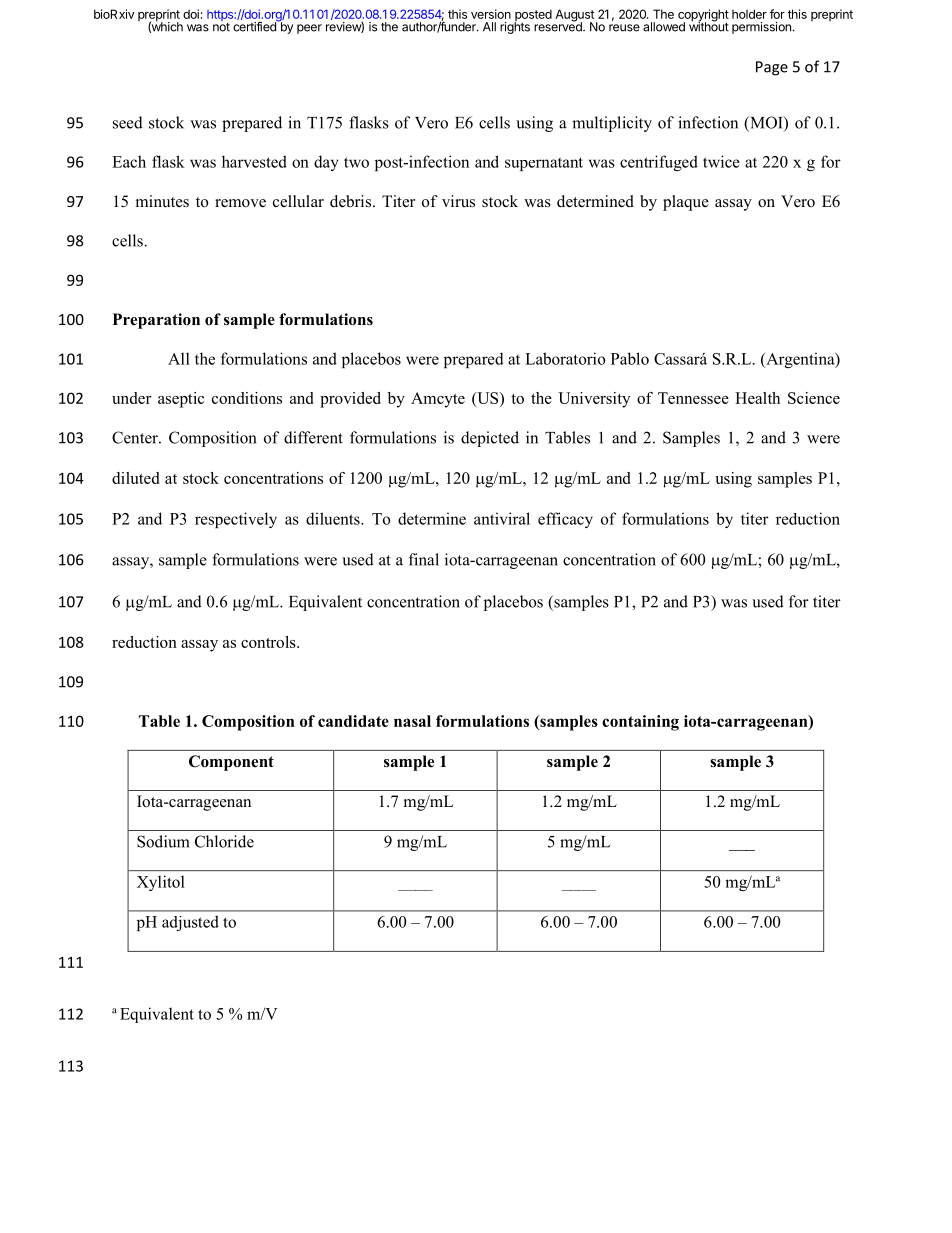 This document has width=952, height=1233. What do you see at coordinates (190, 923) in the document?
I see `adjusted` at bounding box center [190, 923].
